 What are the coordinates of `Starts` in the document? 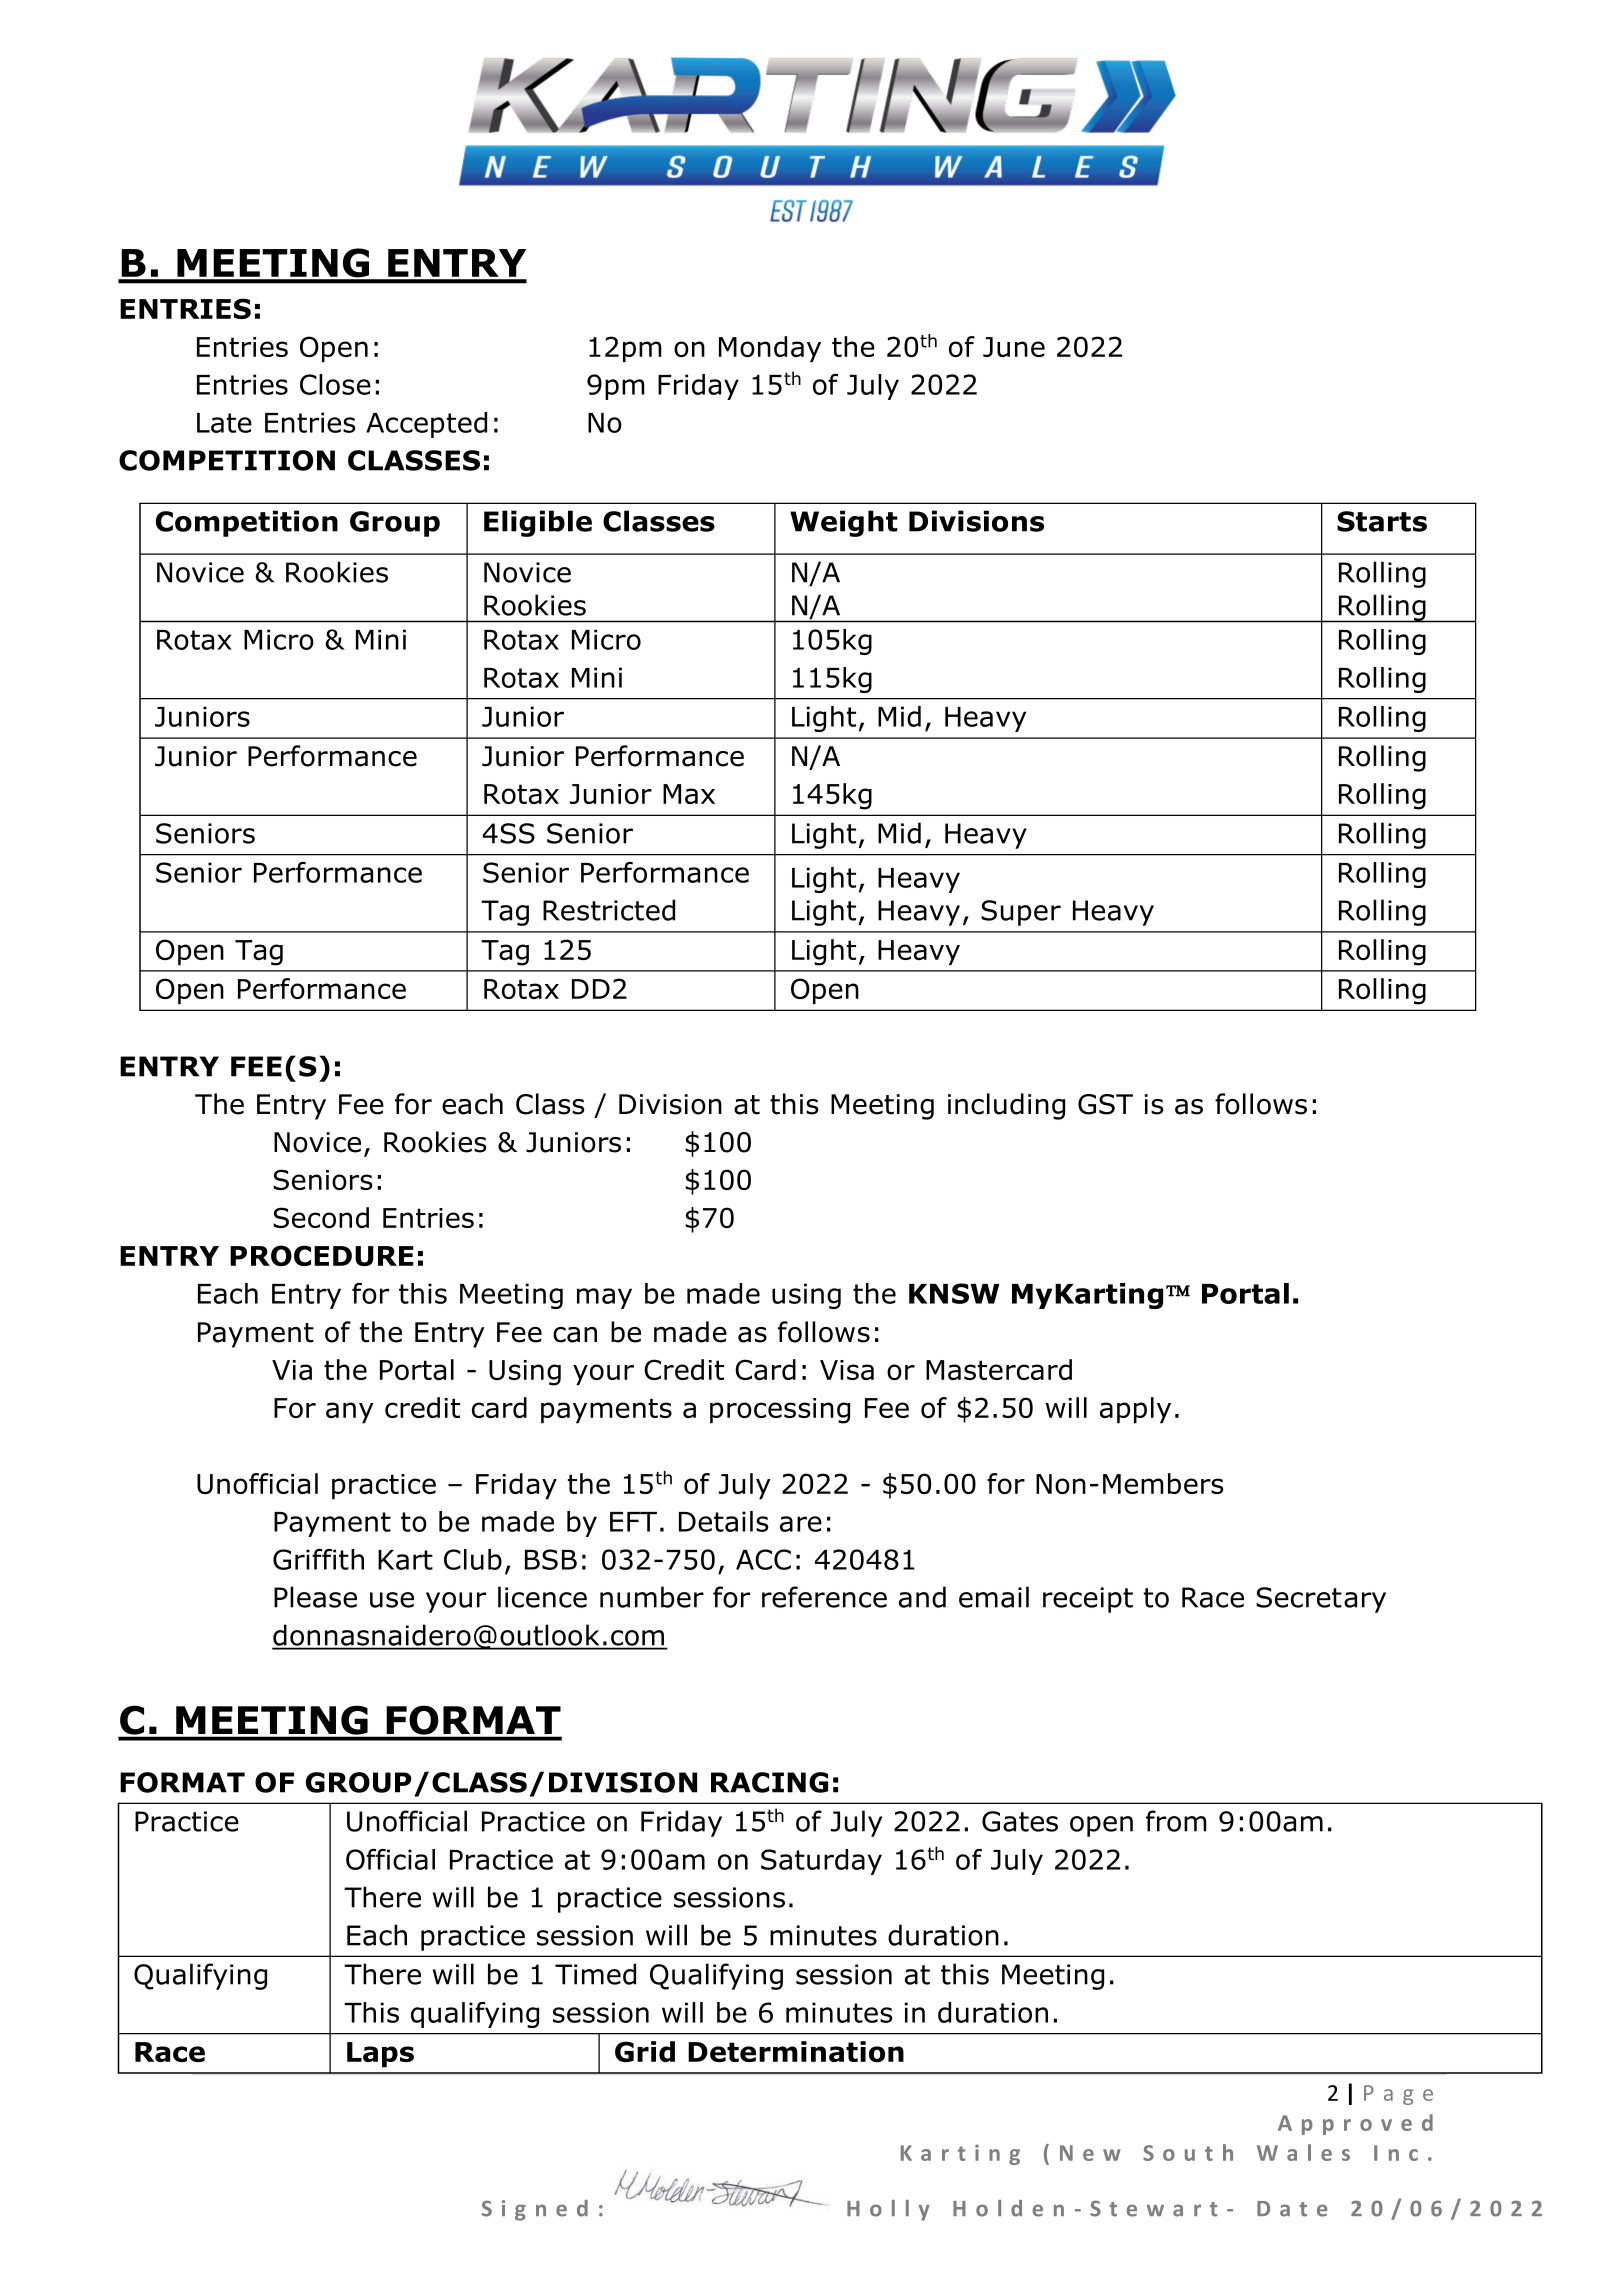 It's located at (1382, 521).
